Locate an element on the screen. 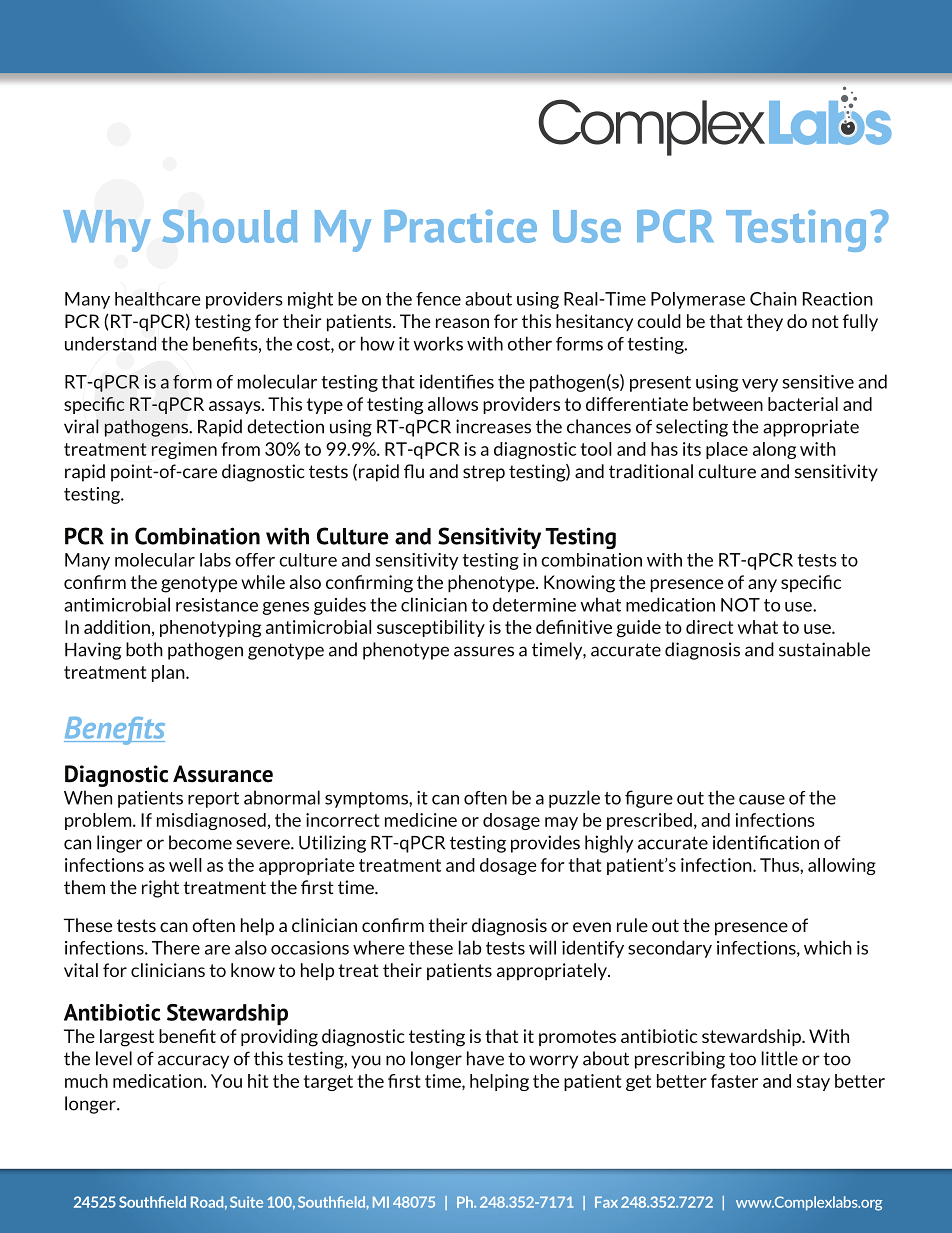 The image size is (952, 1233). well is located at coordinates (185, 865).
